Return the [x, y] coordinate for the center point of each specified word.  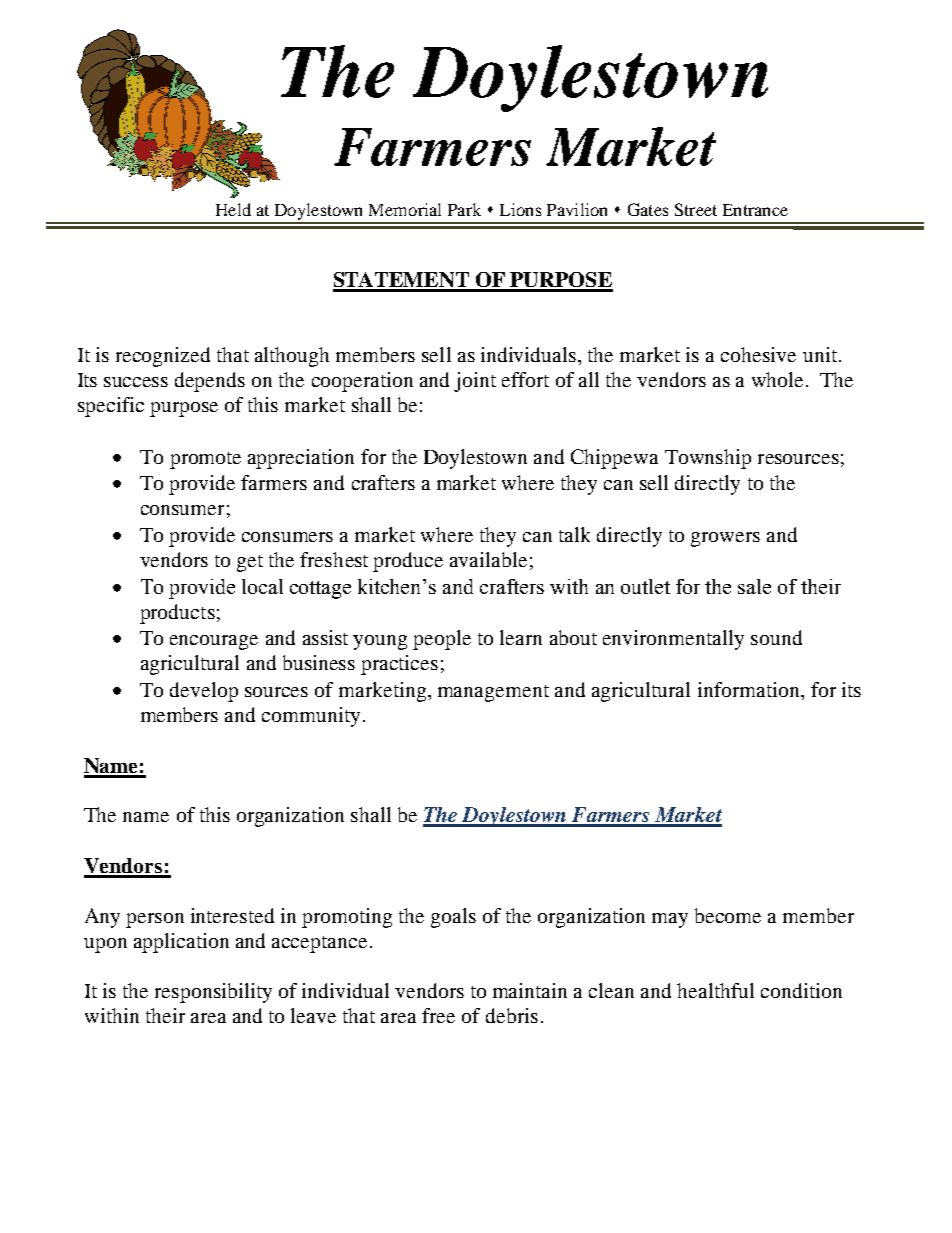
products [177, 614]
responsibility [213, 993]
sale [754, 586]
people [442, 640]
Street [696, 209]
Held [233, 209]
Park [464, 209]
